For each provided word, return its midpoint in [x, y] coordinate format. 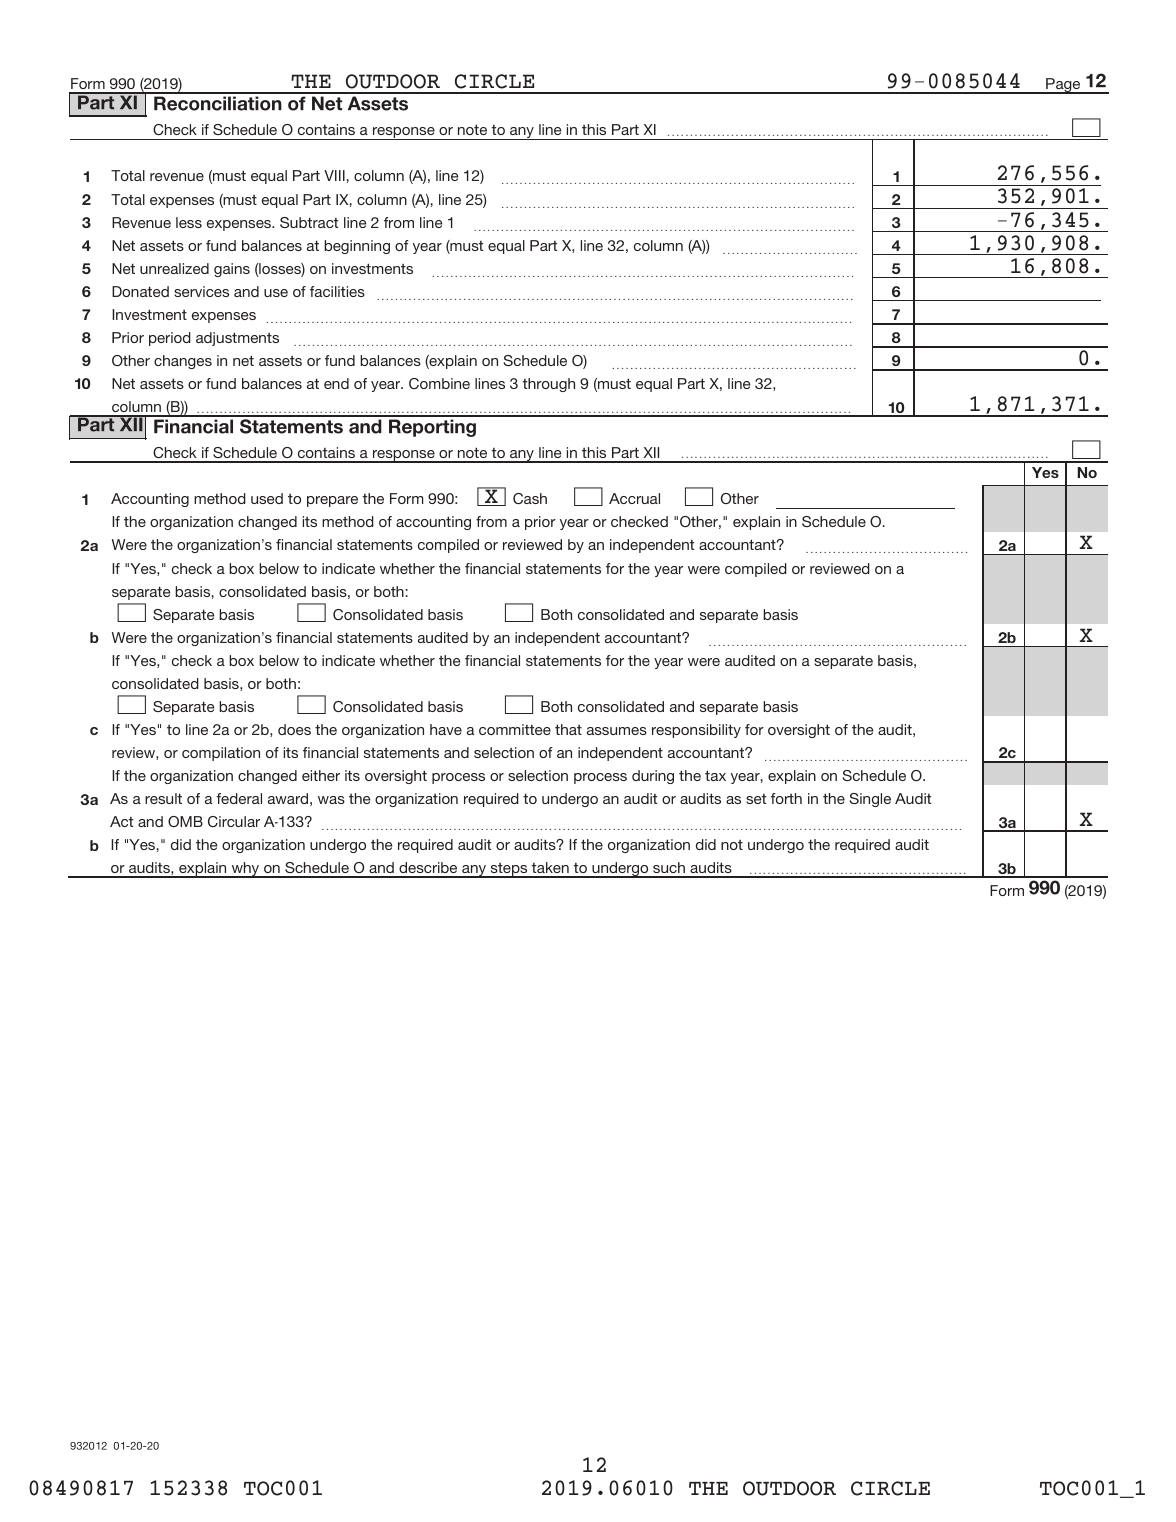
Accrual [634, 498]
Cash [530, 498]
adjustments [237, 339]
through [548, 385]
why [245, 870]
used [267, 498]
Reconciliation [218, 103]
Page [1063, 86]
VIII [335, 175]
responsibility [696, 731]
